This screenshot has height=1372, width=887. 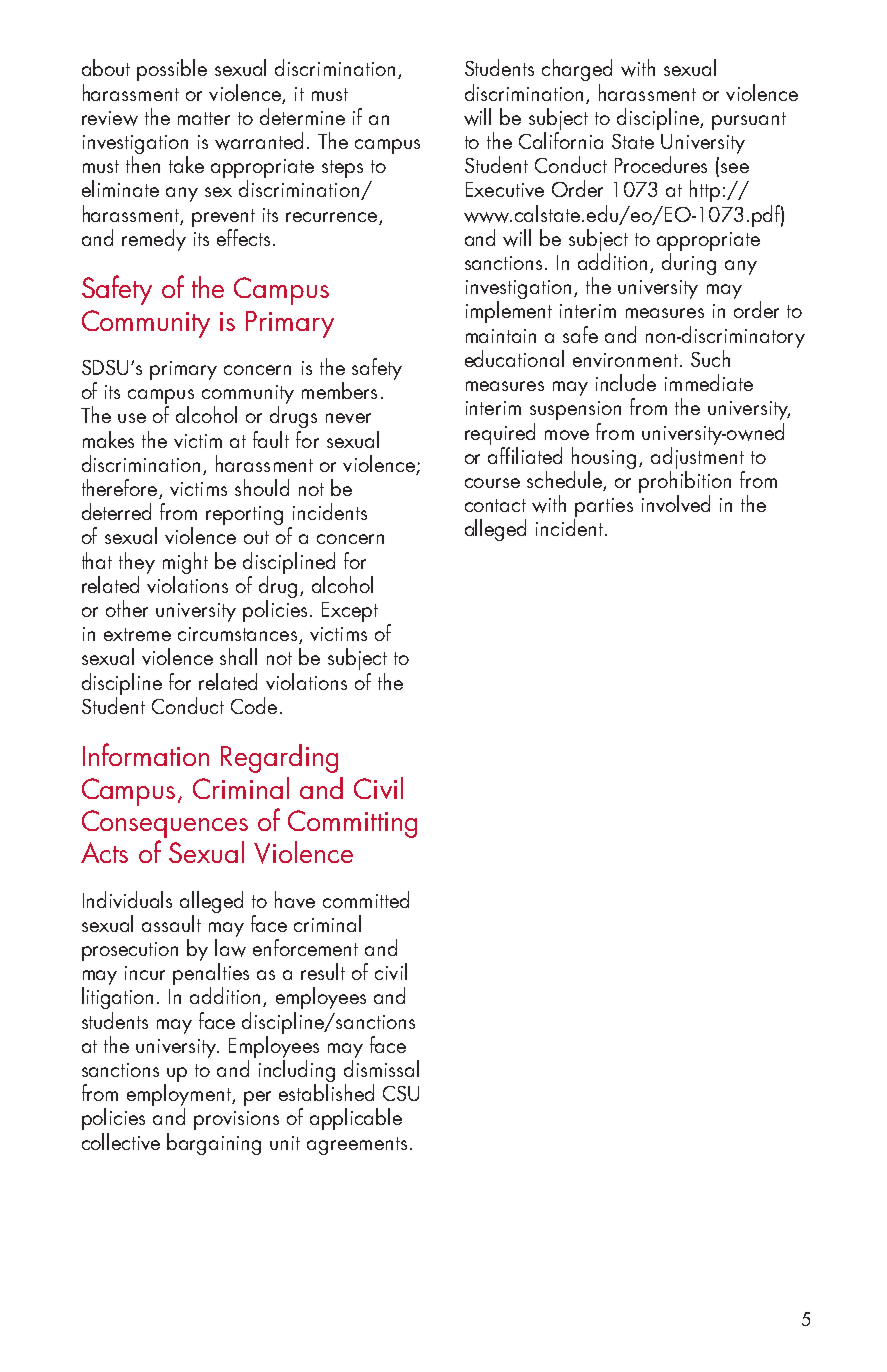 I want to click on other, so click(x=127, y=608).
